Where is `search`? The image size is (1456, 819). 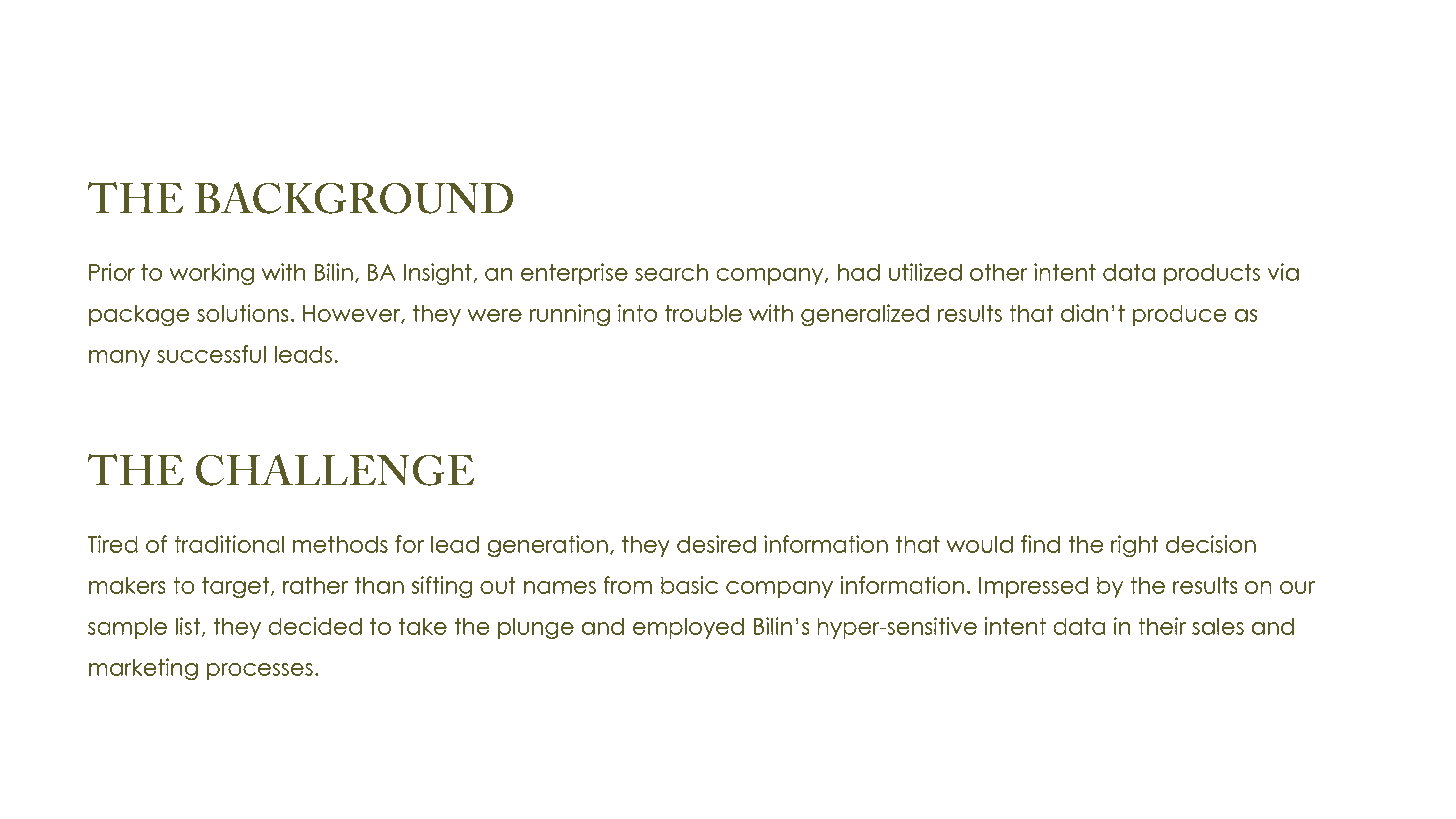
search is located at coordinates (671, 272).
